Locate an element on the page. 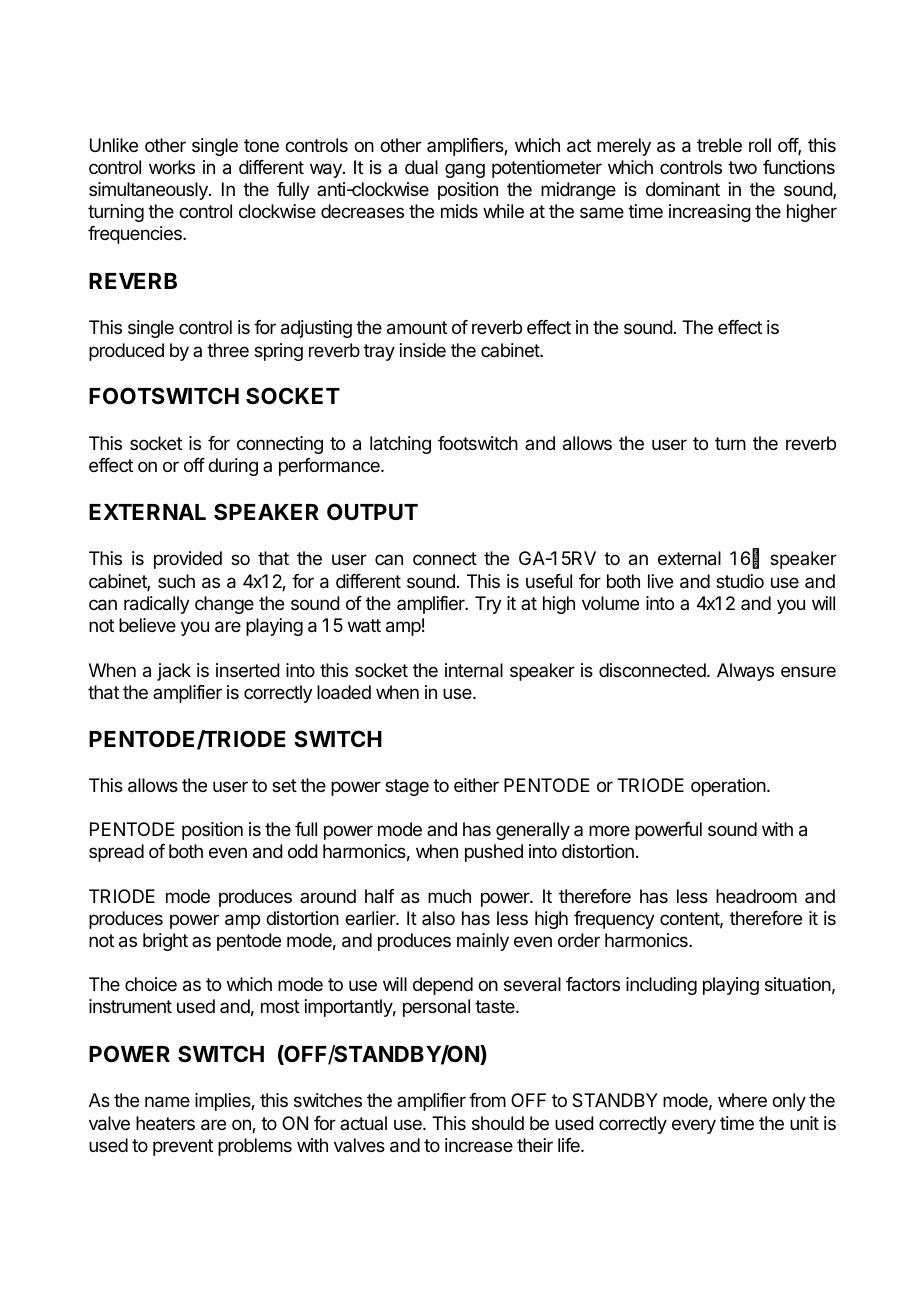 This image has height=1307, width=924. studio is located at coordinates (740, 581).
